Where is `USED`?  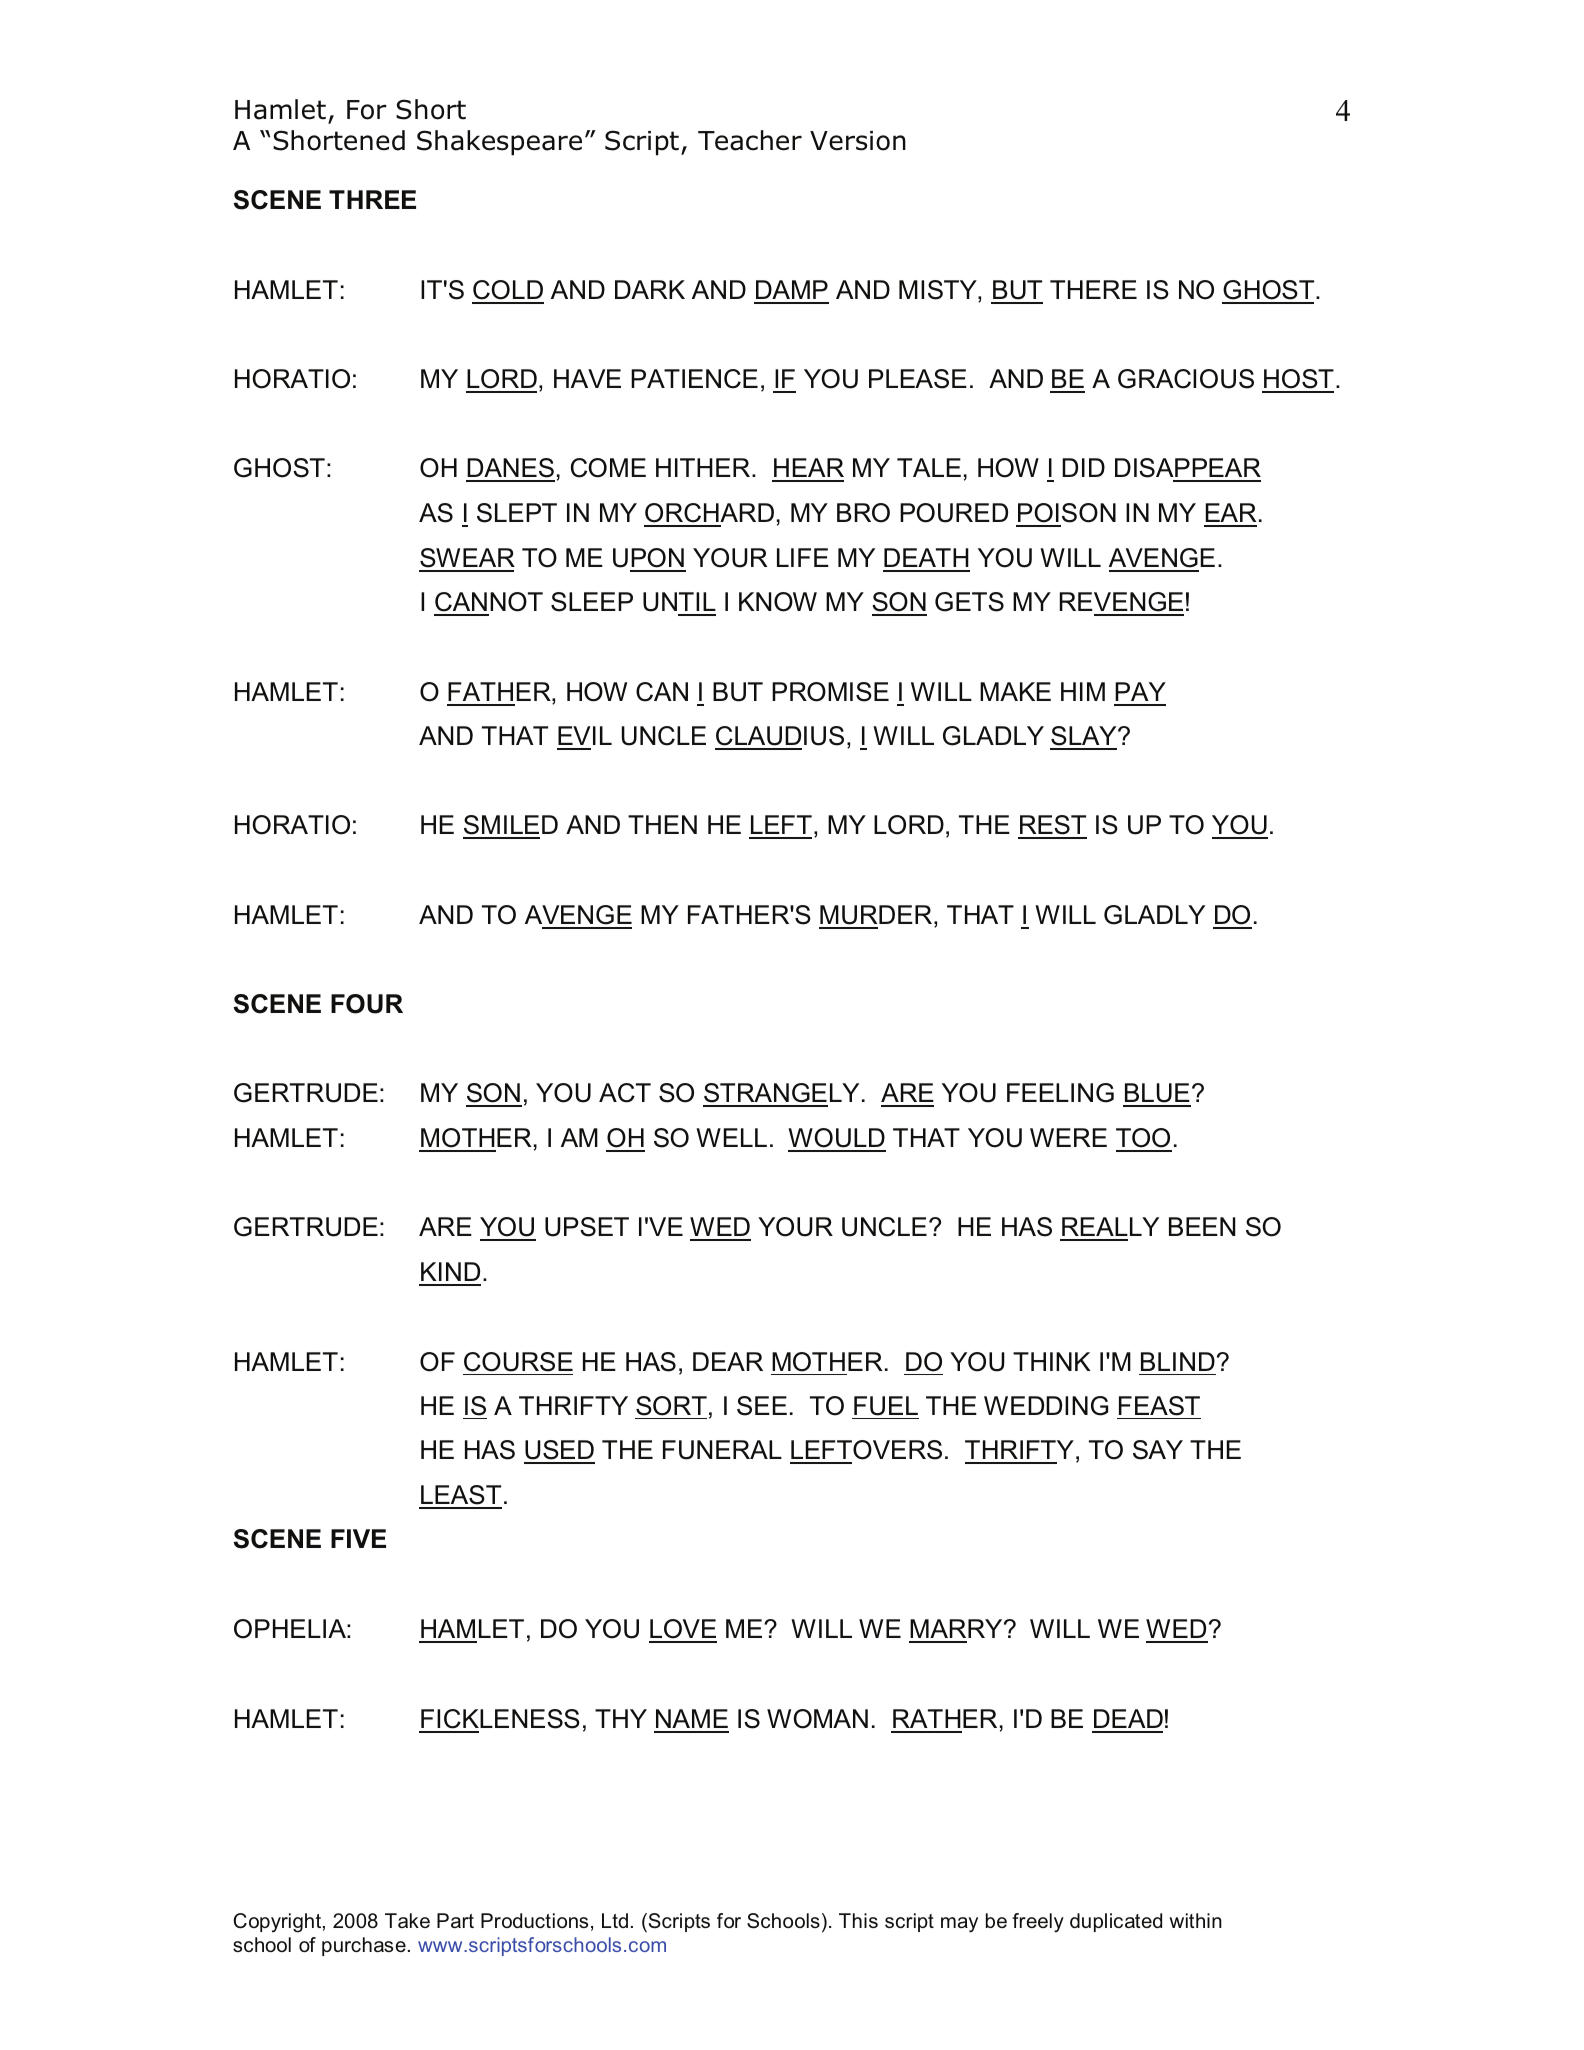
USED is located at coordinates (559, 1451).
